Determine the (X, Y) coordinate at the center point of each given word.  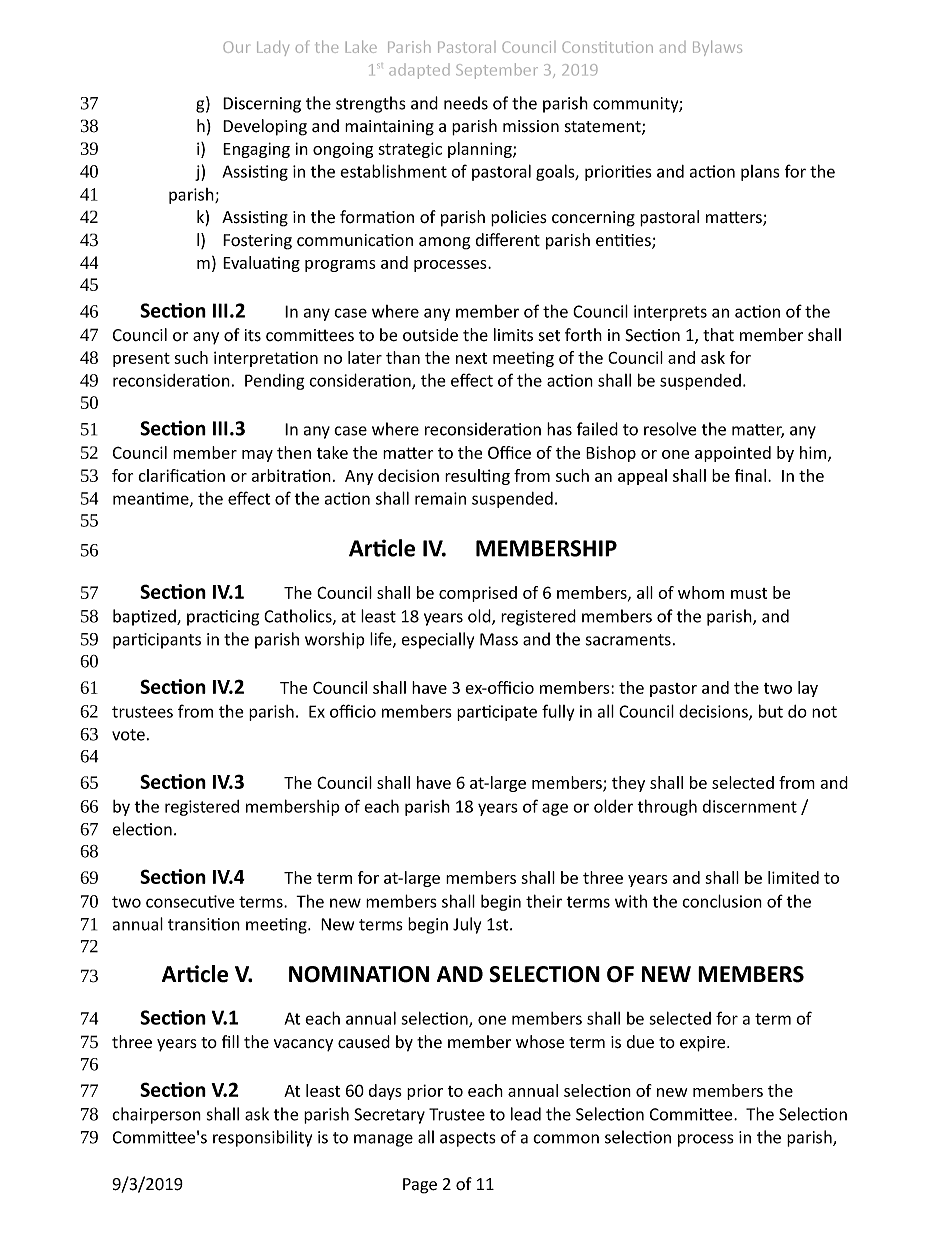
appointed (733, 454)
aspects (468, 1139)
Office (509, 452)
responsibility (262, 1138)
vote (128, 735)
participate (497, 713)
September (497, 71)
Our (236, 47)
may (257, 456)
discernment (750, 806)
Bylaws (717, 48)
